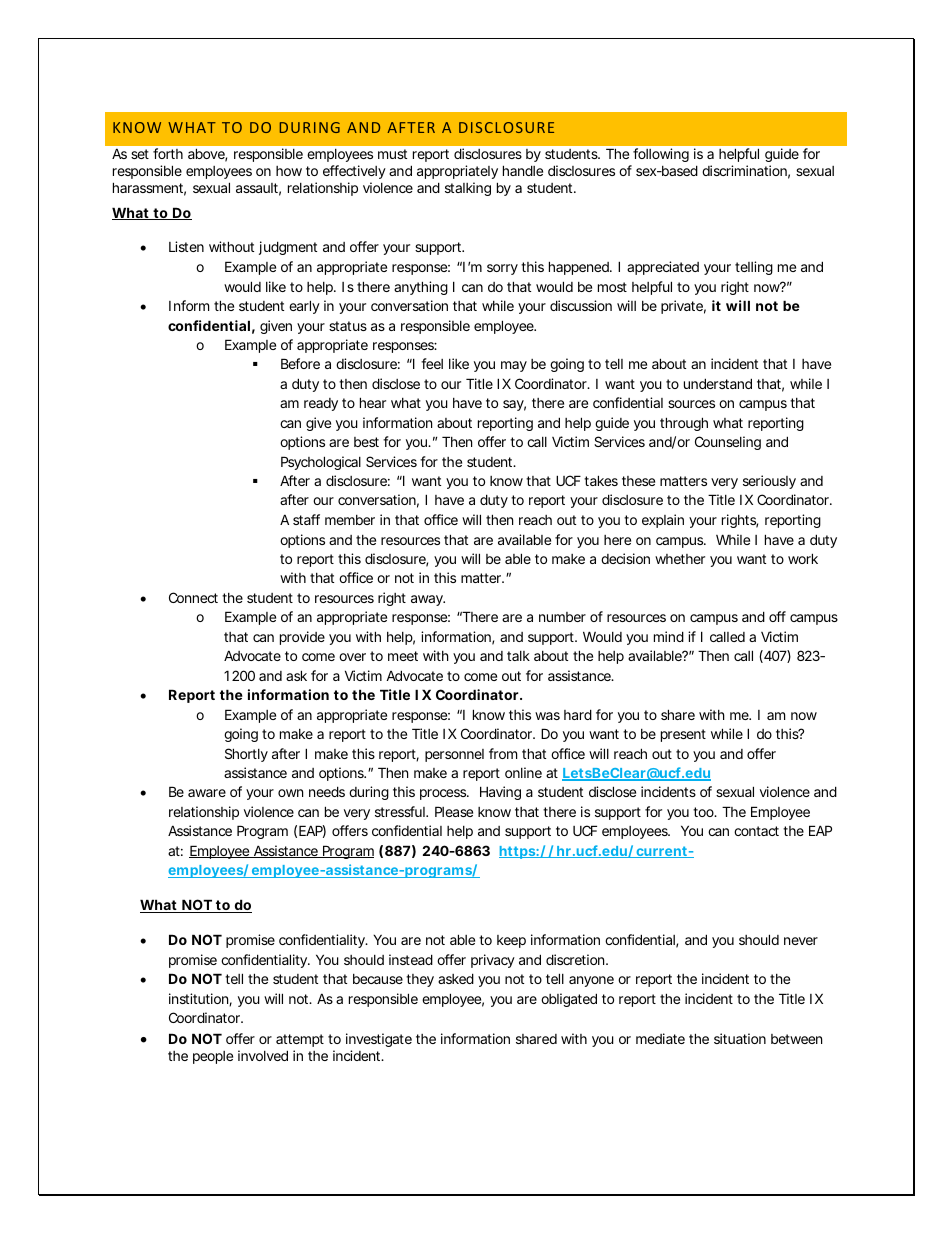 Image resolution: width=952 pixels, height=1233 pixels. What do you see at coordinates (523, 170) in the image?
I see `handle` at bounding box center [523, 170].
